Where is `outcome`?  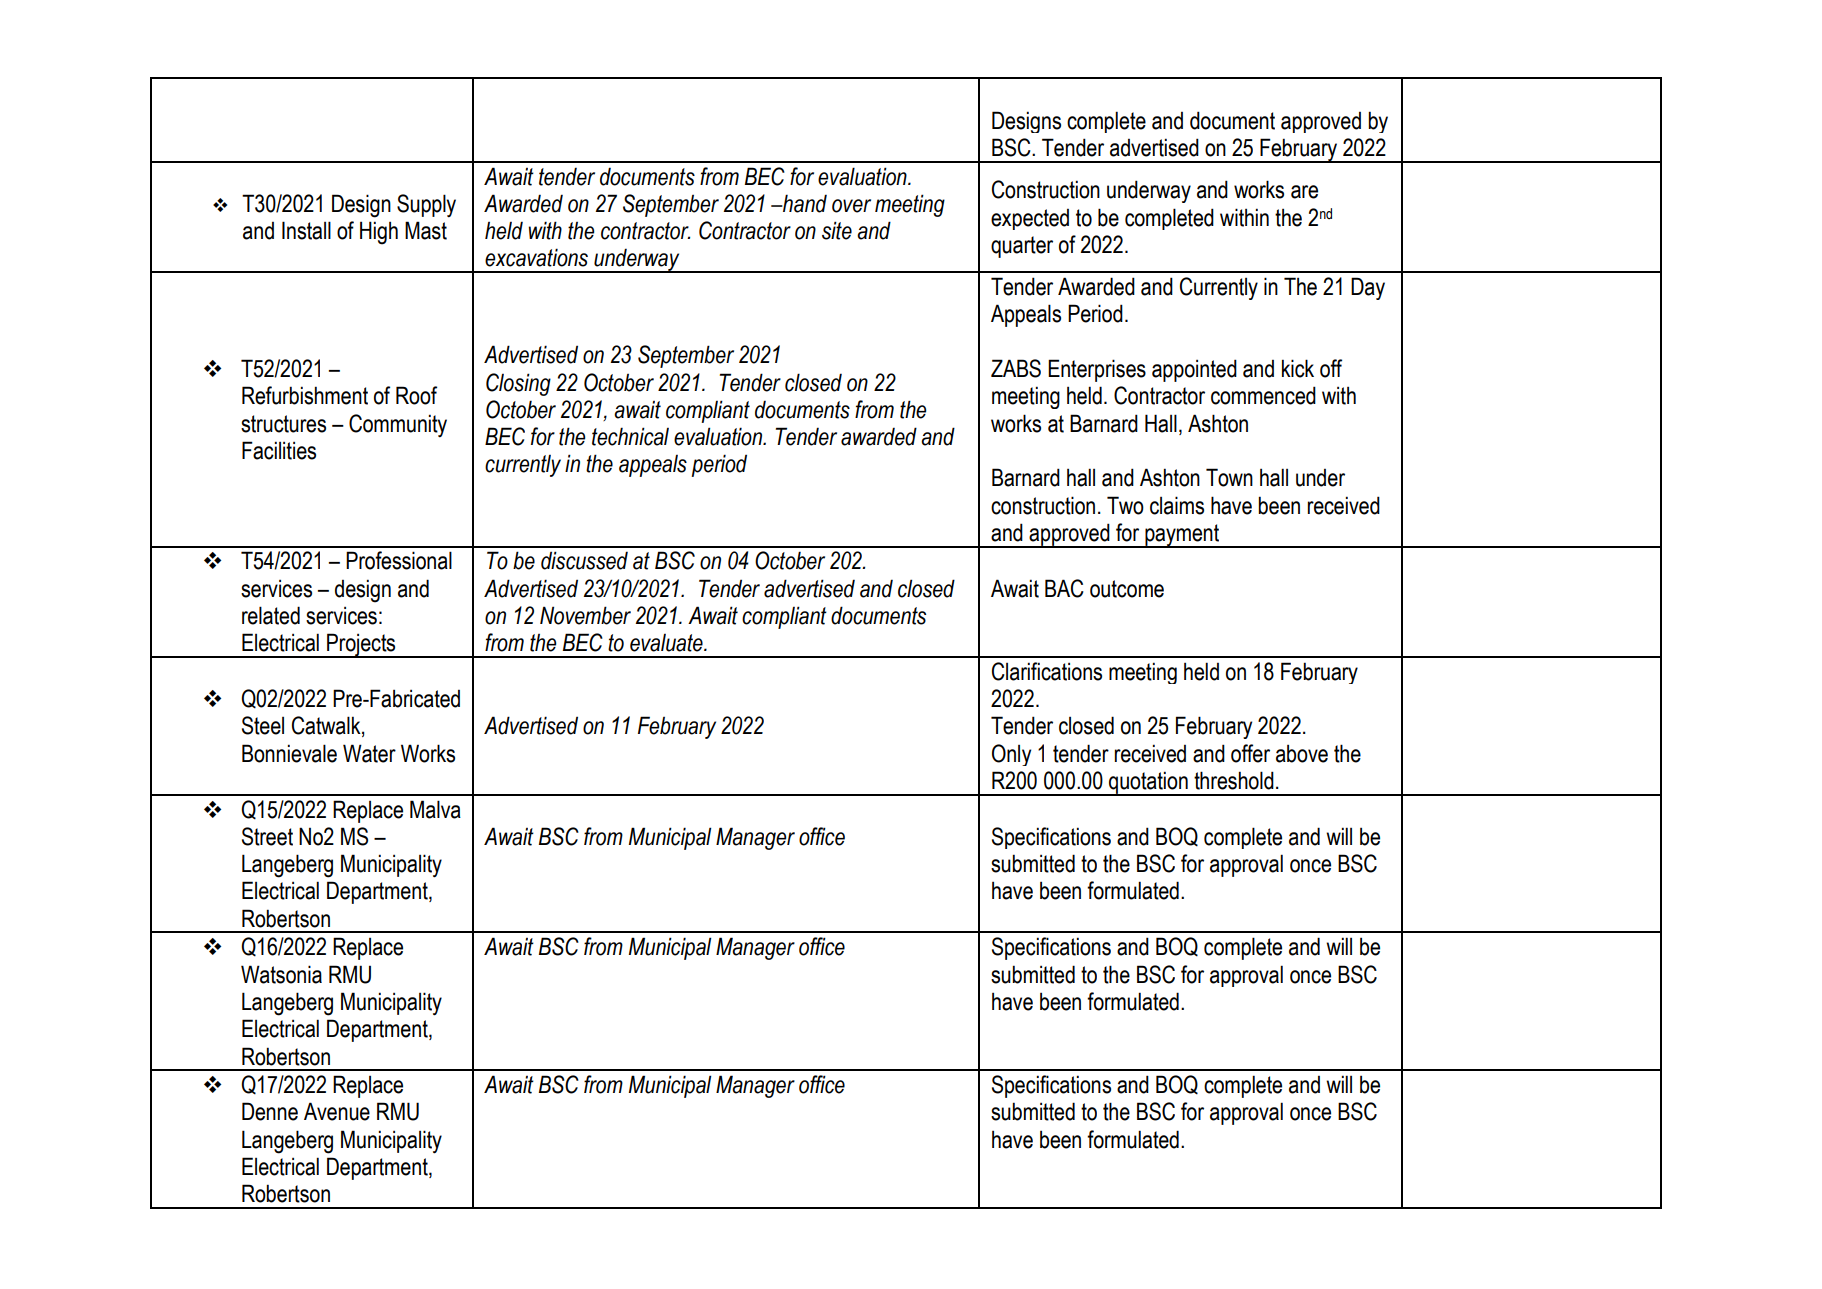
outcome is located at coordinates (1127, 589).
